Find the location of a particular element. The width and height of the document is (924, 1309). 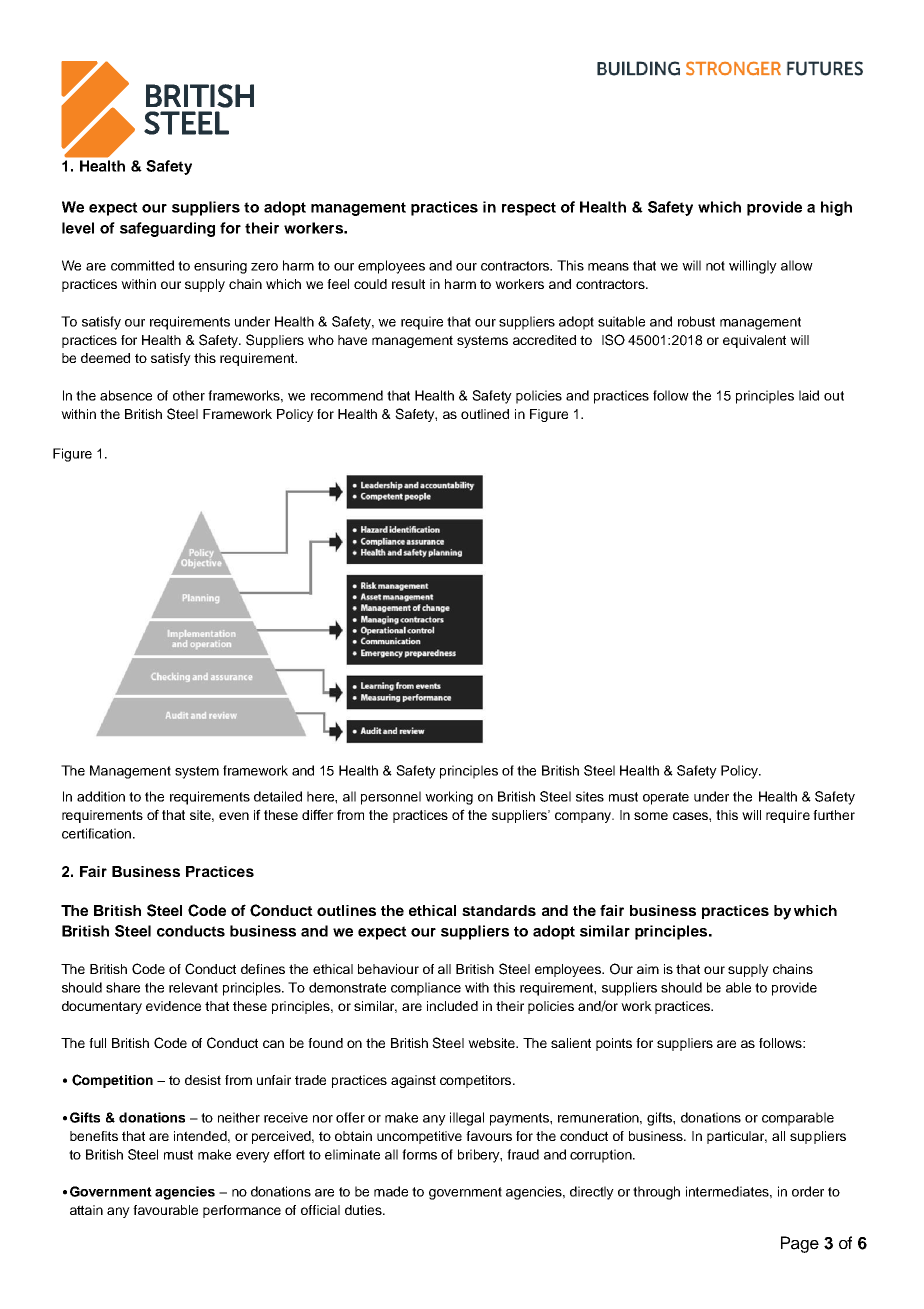

not is located at coordinates (715, 266).
